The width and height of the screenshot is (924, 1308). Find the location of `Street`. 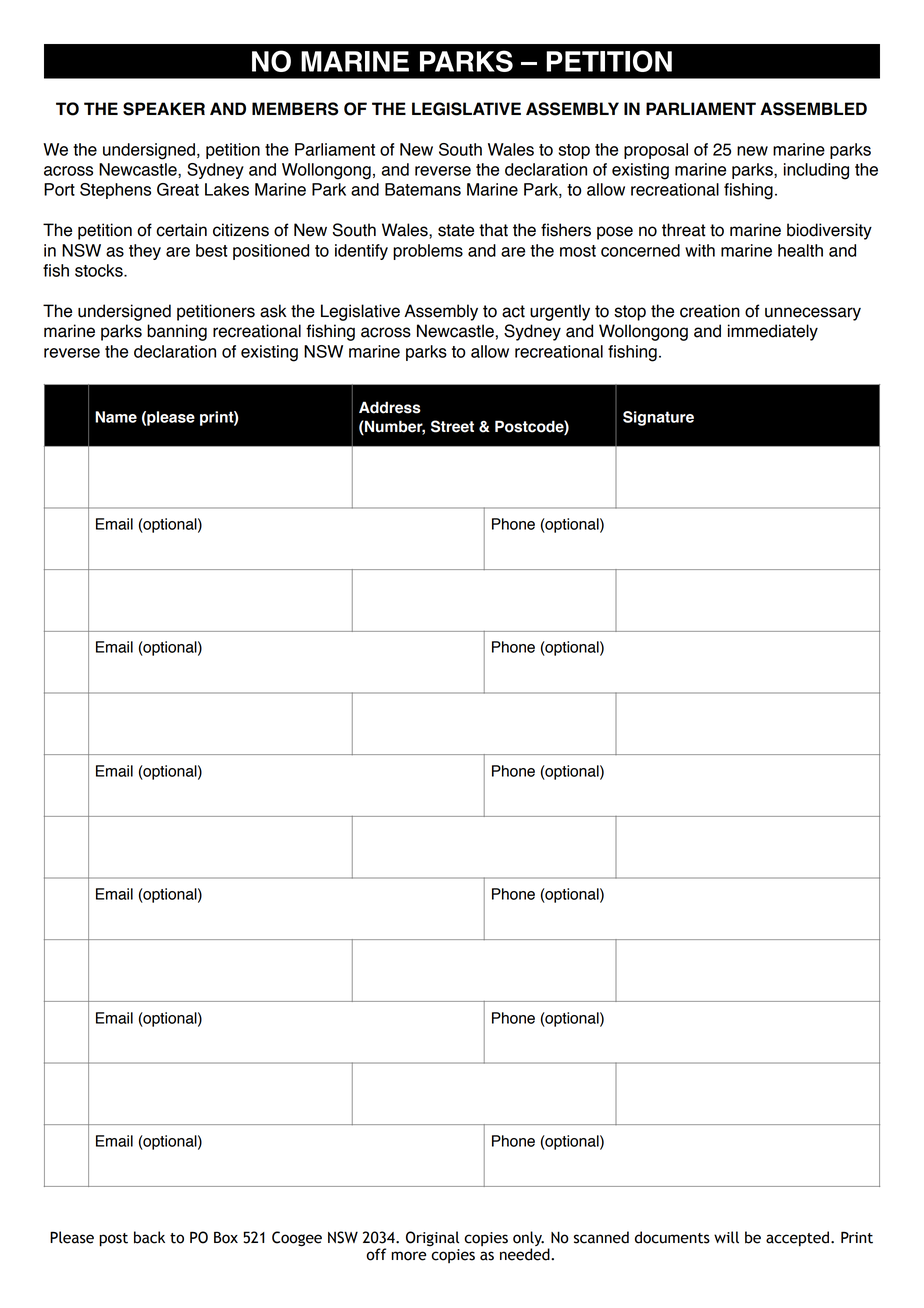

Street is located at coordinates (452, 426).
